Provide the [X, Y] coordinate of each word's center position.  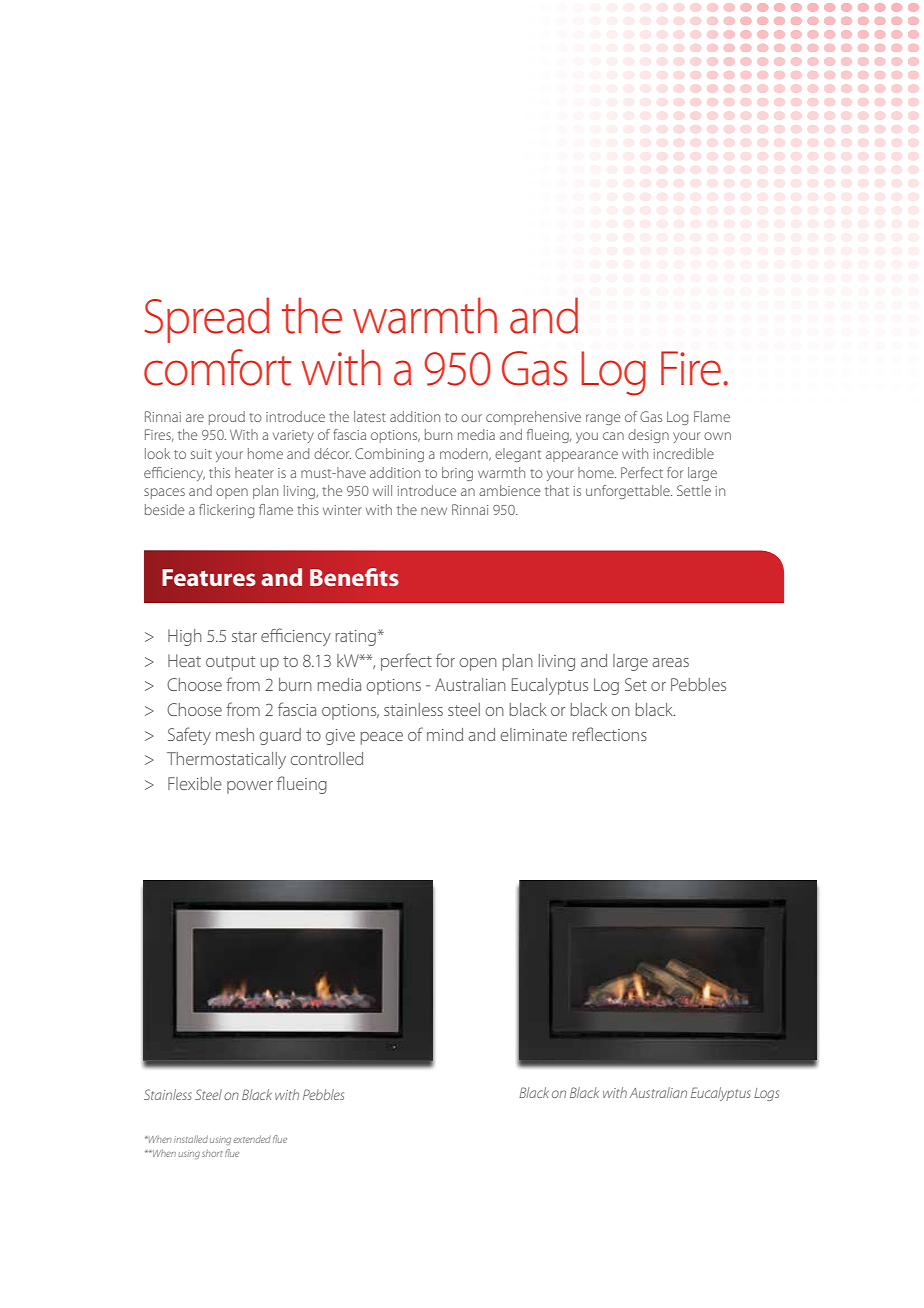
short [212, 1153]
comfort [217, 367]
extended [252, 1139]
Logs [766, 1094]
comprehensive [533, 418]
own [717, 436]
